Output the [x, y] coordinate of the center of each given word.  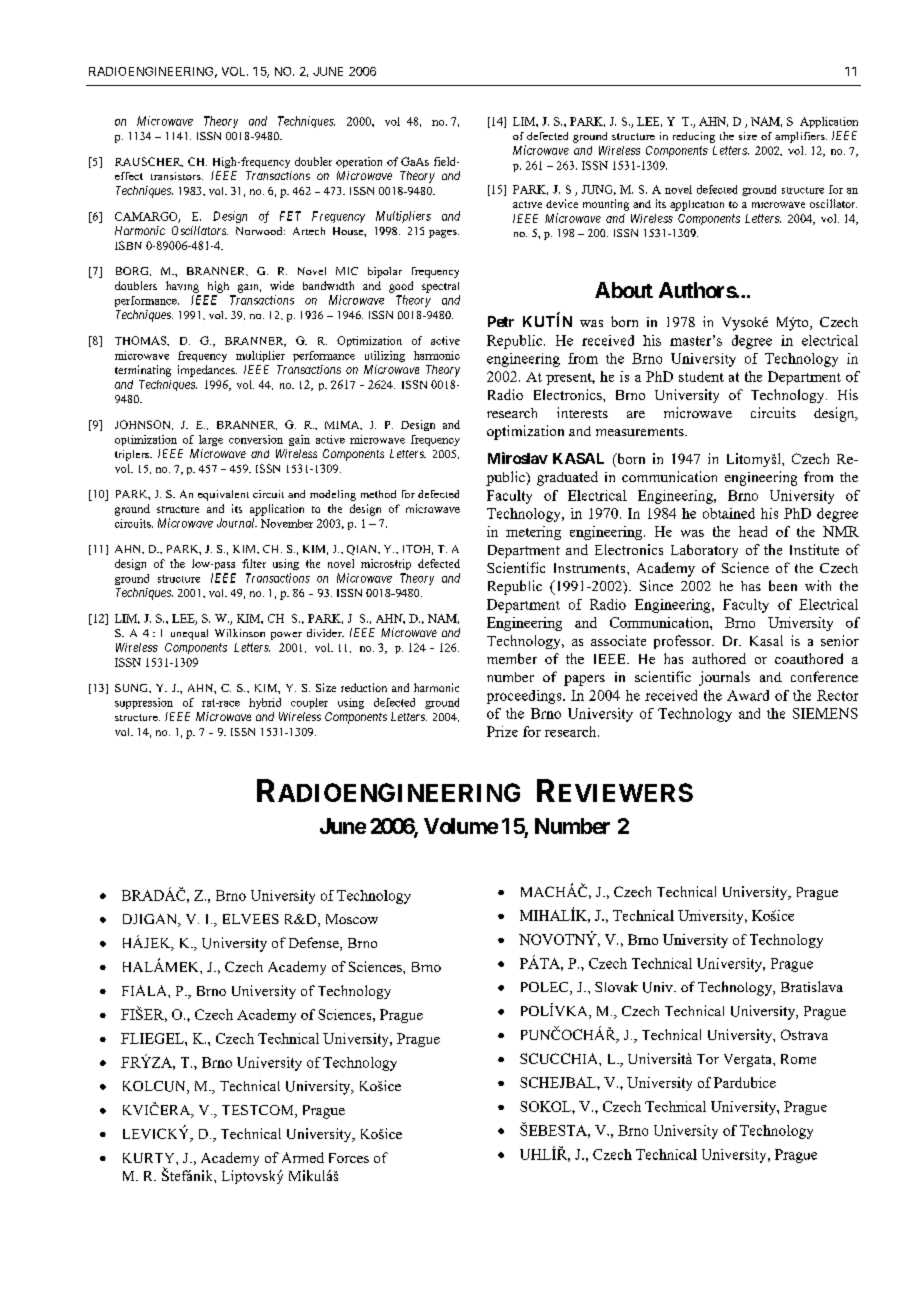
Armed [303, 1157]
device [562, 203]
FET [290, 216]
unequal [189, 634]
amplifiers [801, 137]
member [512, 658]
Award [748, 695]
